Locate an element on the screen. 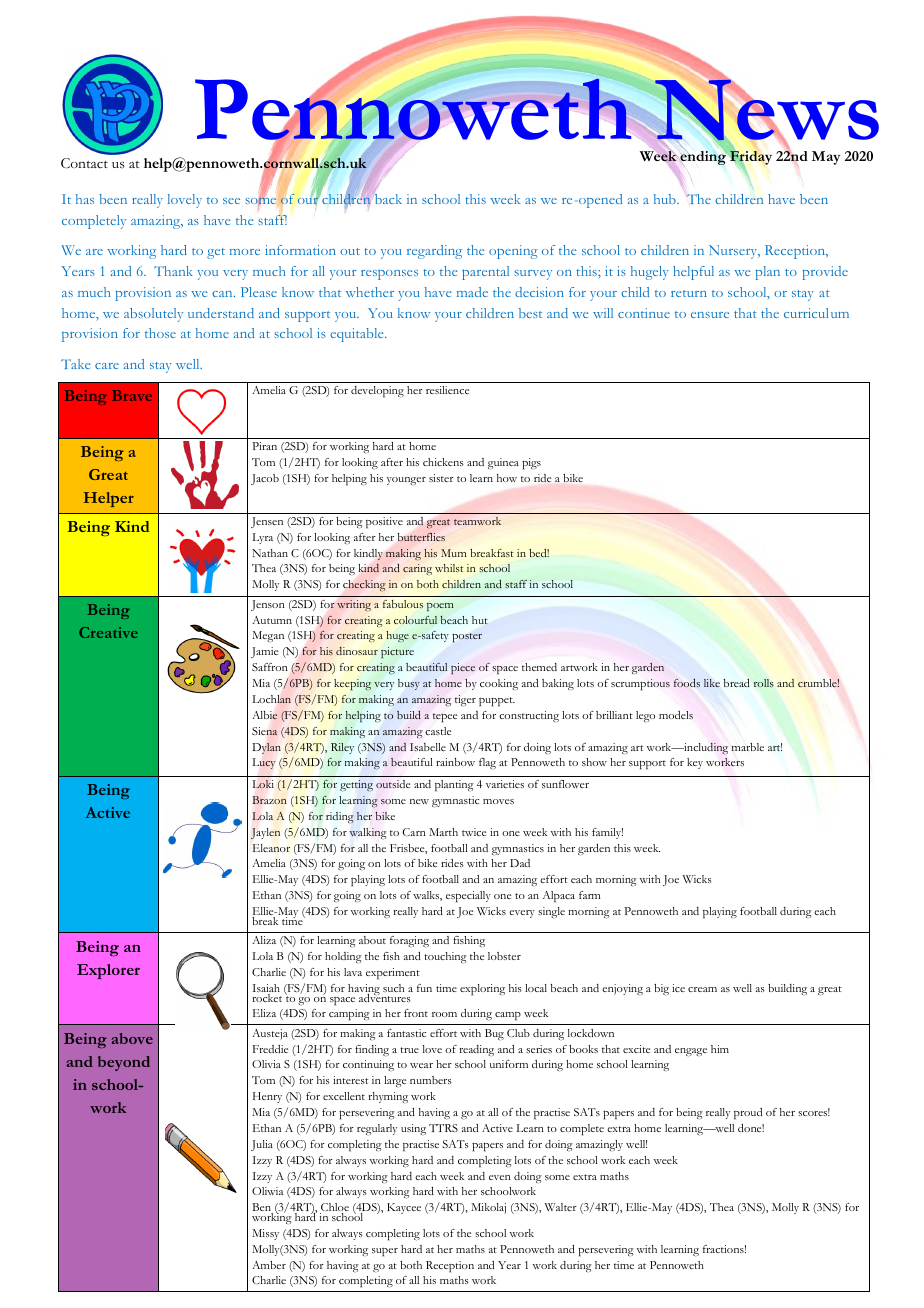 The image size is (924, 1308). hub is located at coordinates (666, 199).
